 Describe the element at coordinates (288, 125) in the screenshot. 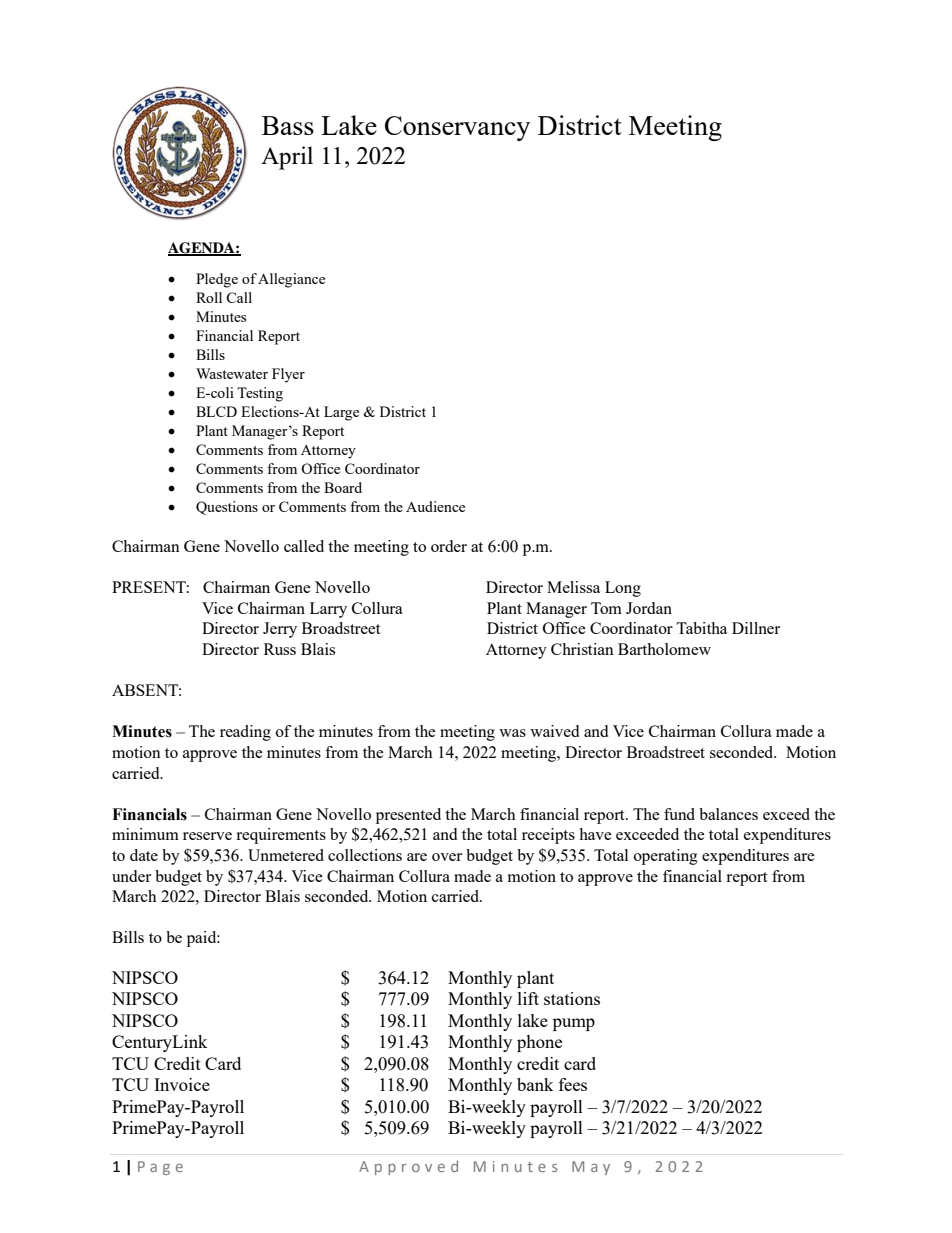

I see `Bass` at that location.
